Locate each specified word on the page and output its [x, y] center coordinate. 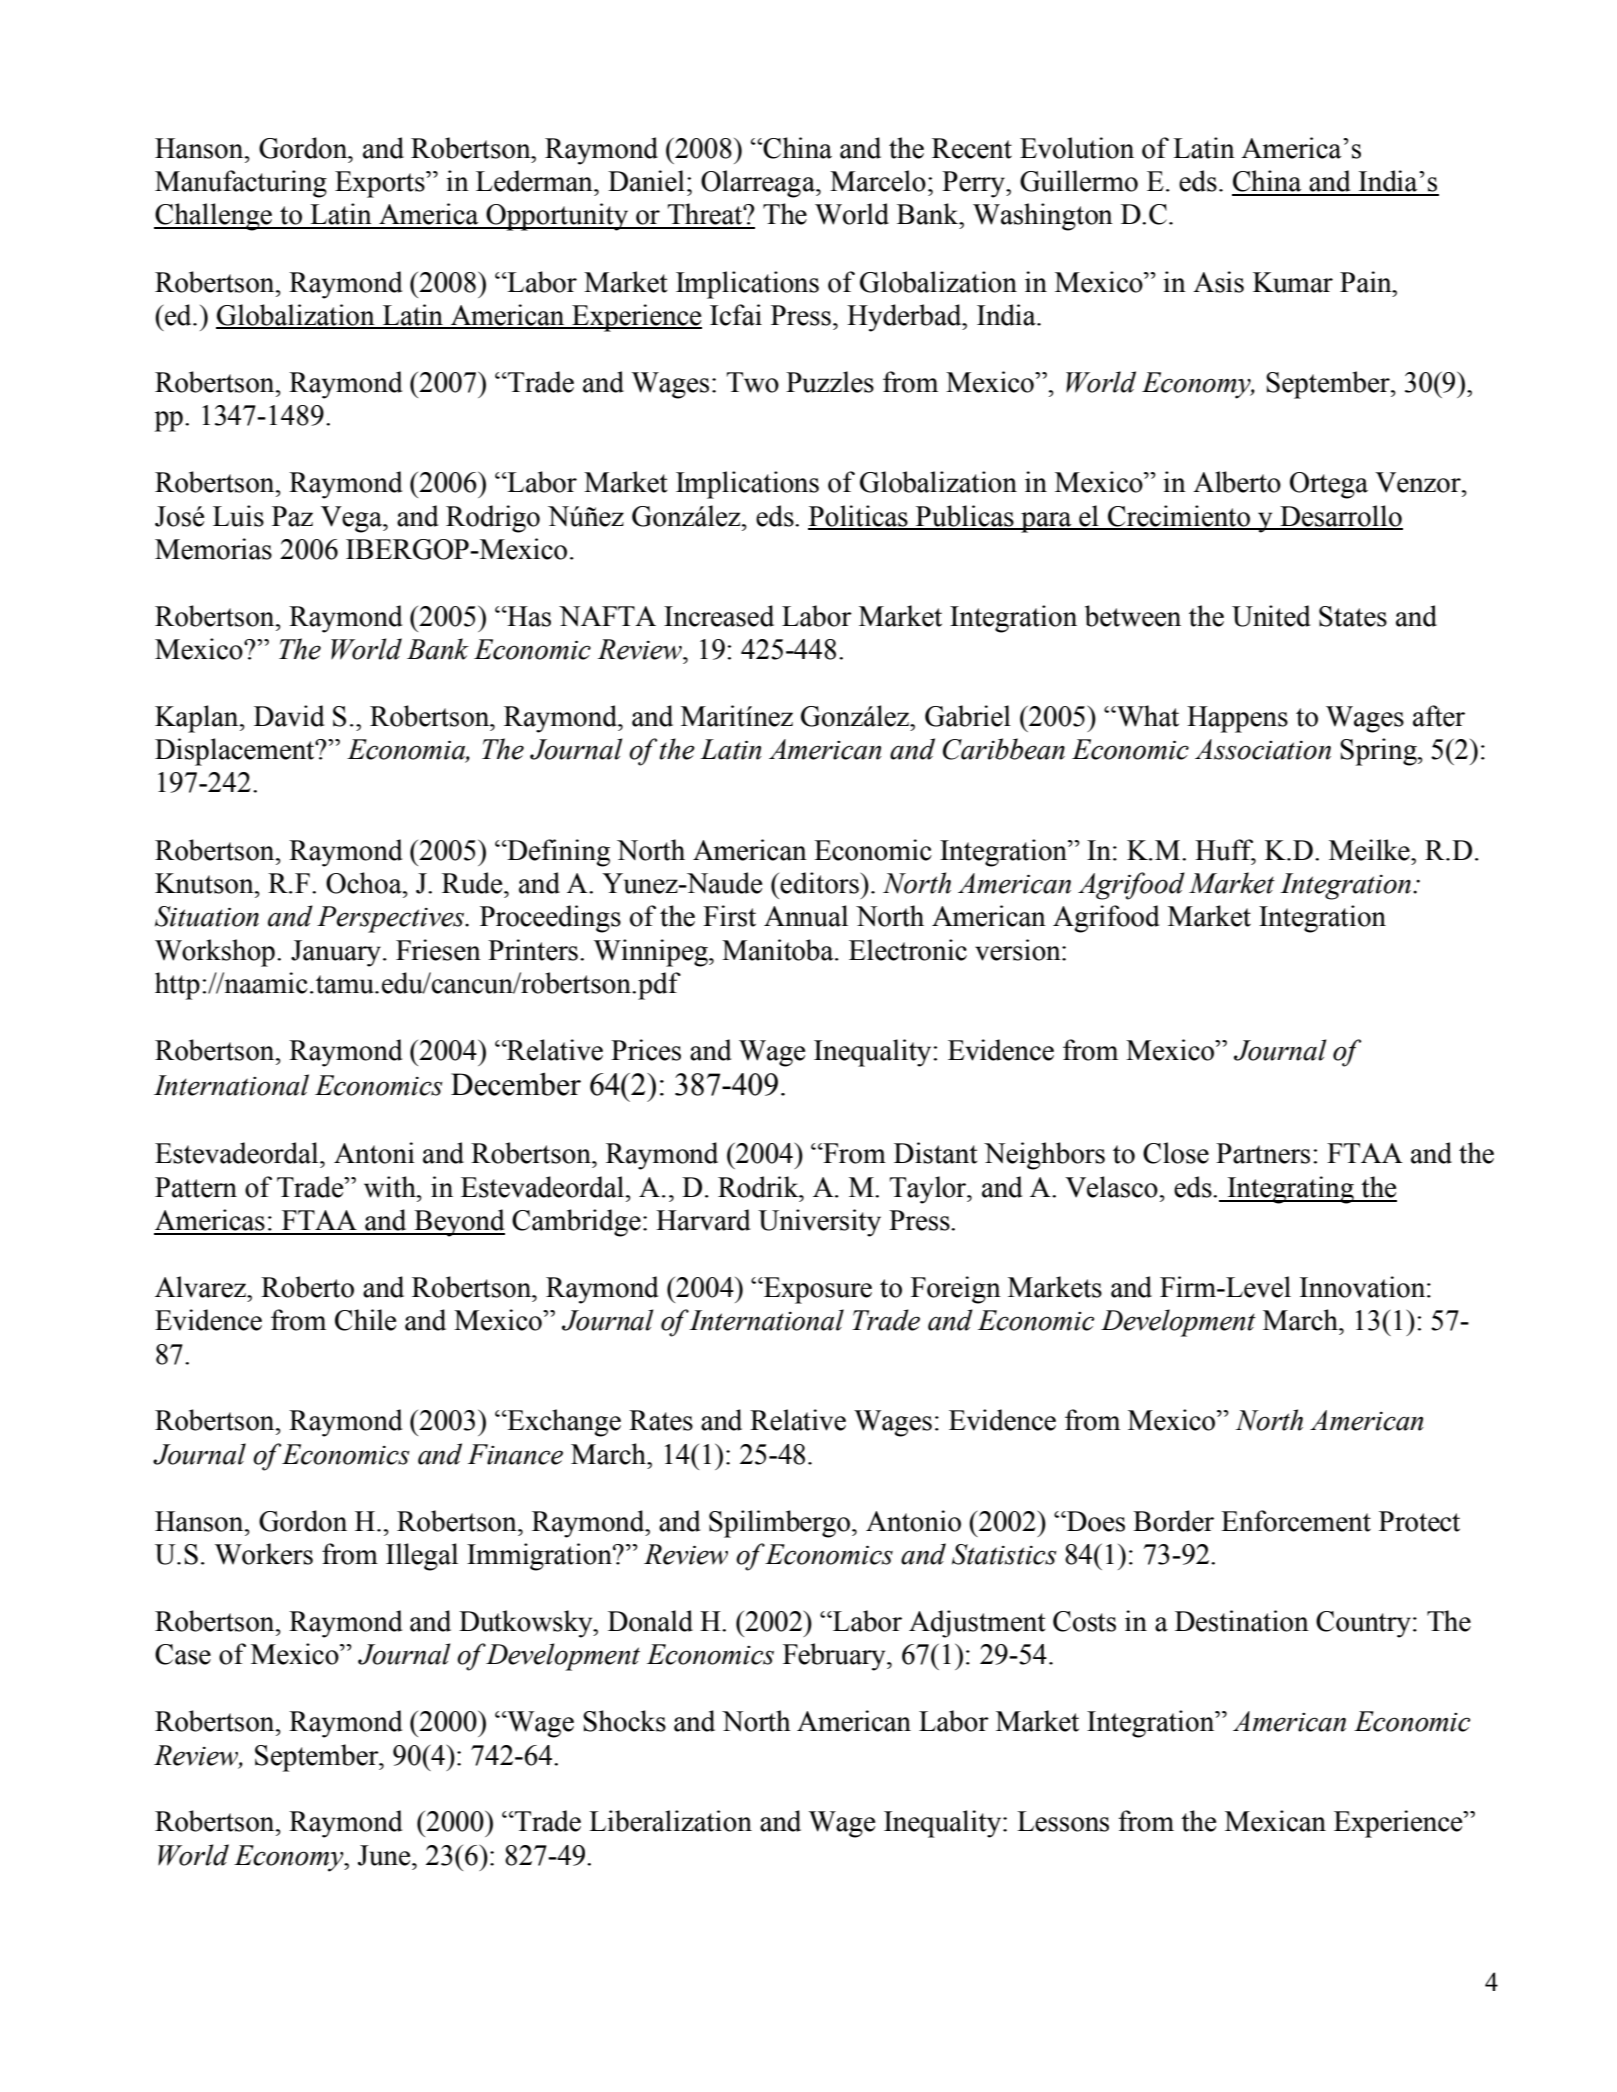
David [289, 716]
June [385, 1855]
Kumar [1293, 282]
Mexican [1275, 1821]
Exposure [817, 1290]
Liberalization [670, 1821]
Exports [381, 184]
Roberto [307, 1287]
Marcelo [878, 181]
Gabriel [968, 716]
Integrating [1290, 1190]
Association [1263, 749]
